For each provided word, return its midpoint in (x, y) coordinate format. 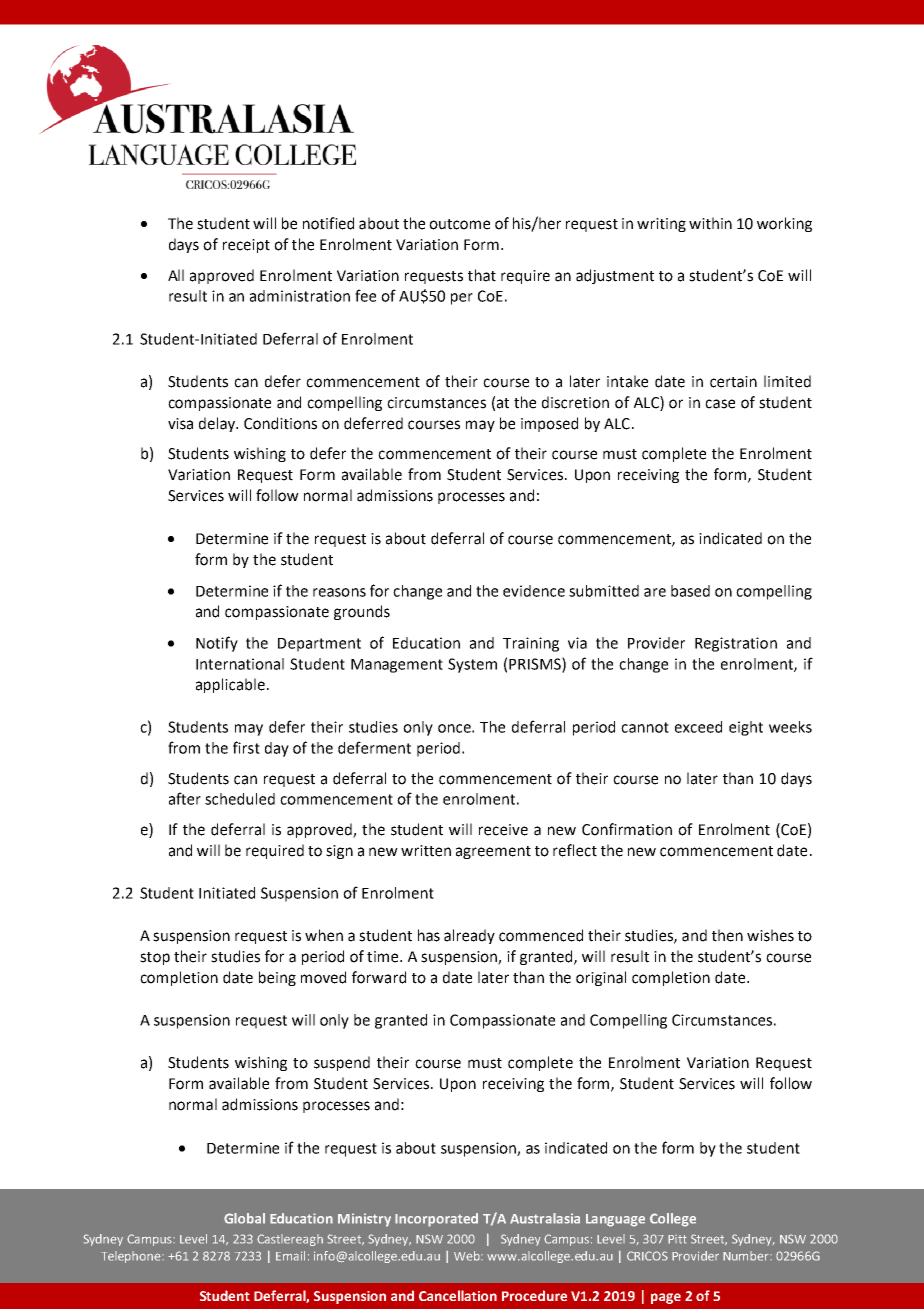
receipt (246, 246)
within (710, 223)
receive (503, 830)
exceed (698, 727)
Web (468, 1256)
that (482, 275)
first (246, 747)
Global (244, 1218)
